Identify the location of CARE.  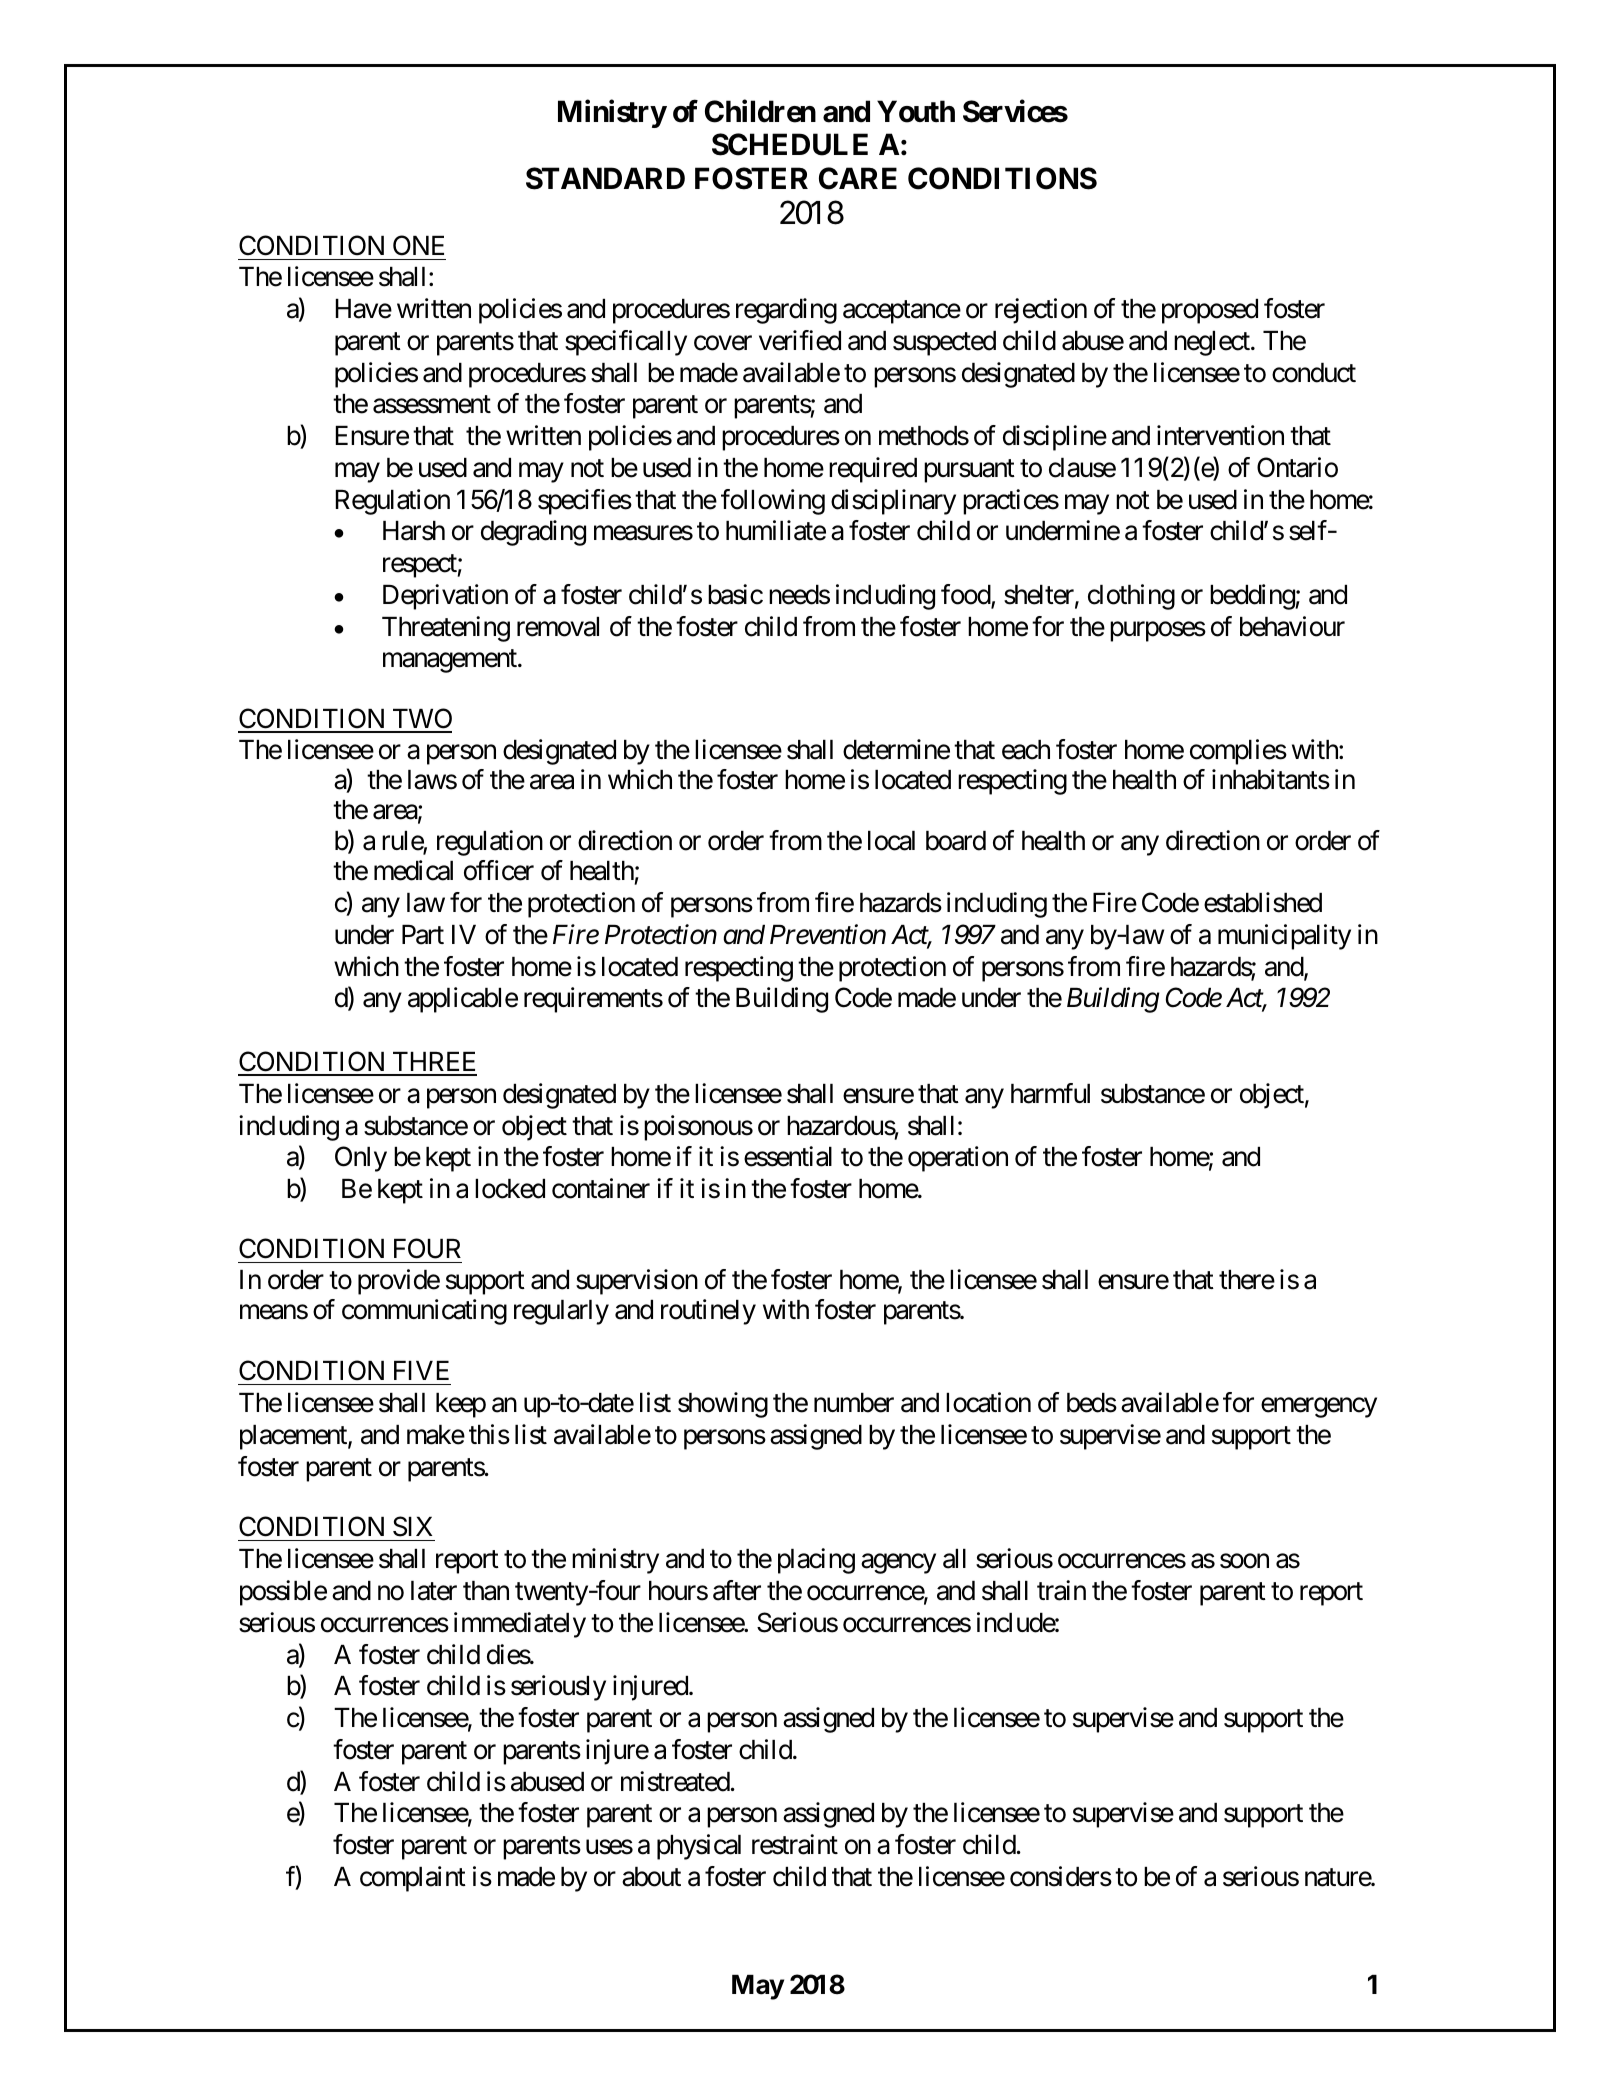
(858, 178).
